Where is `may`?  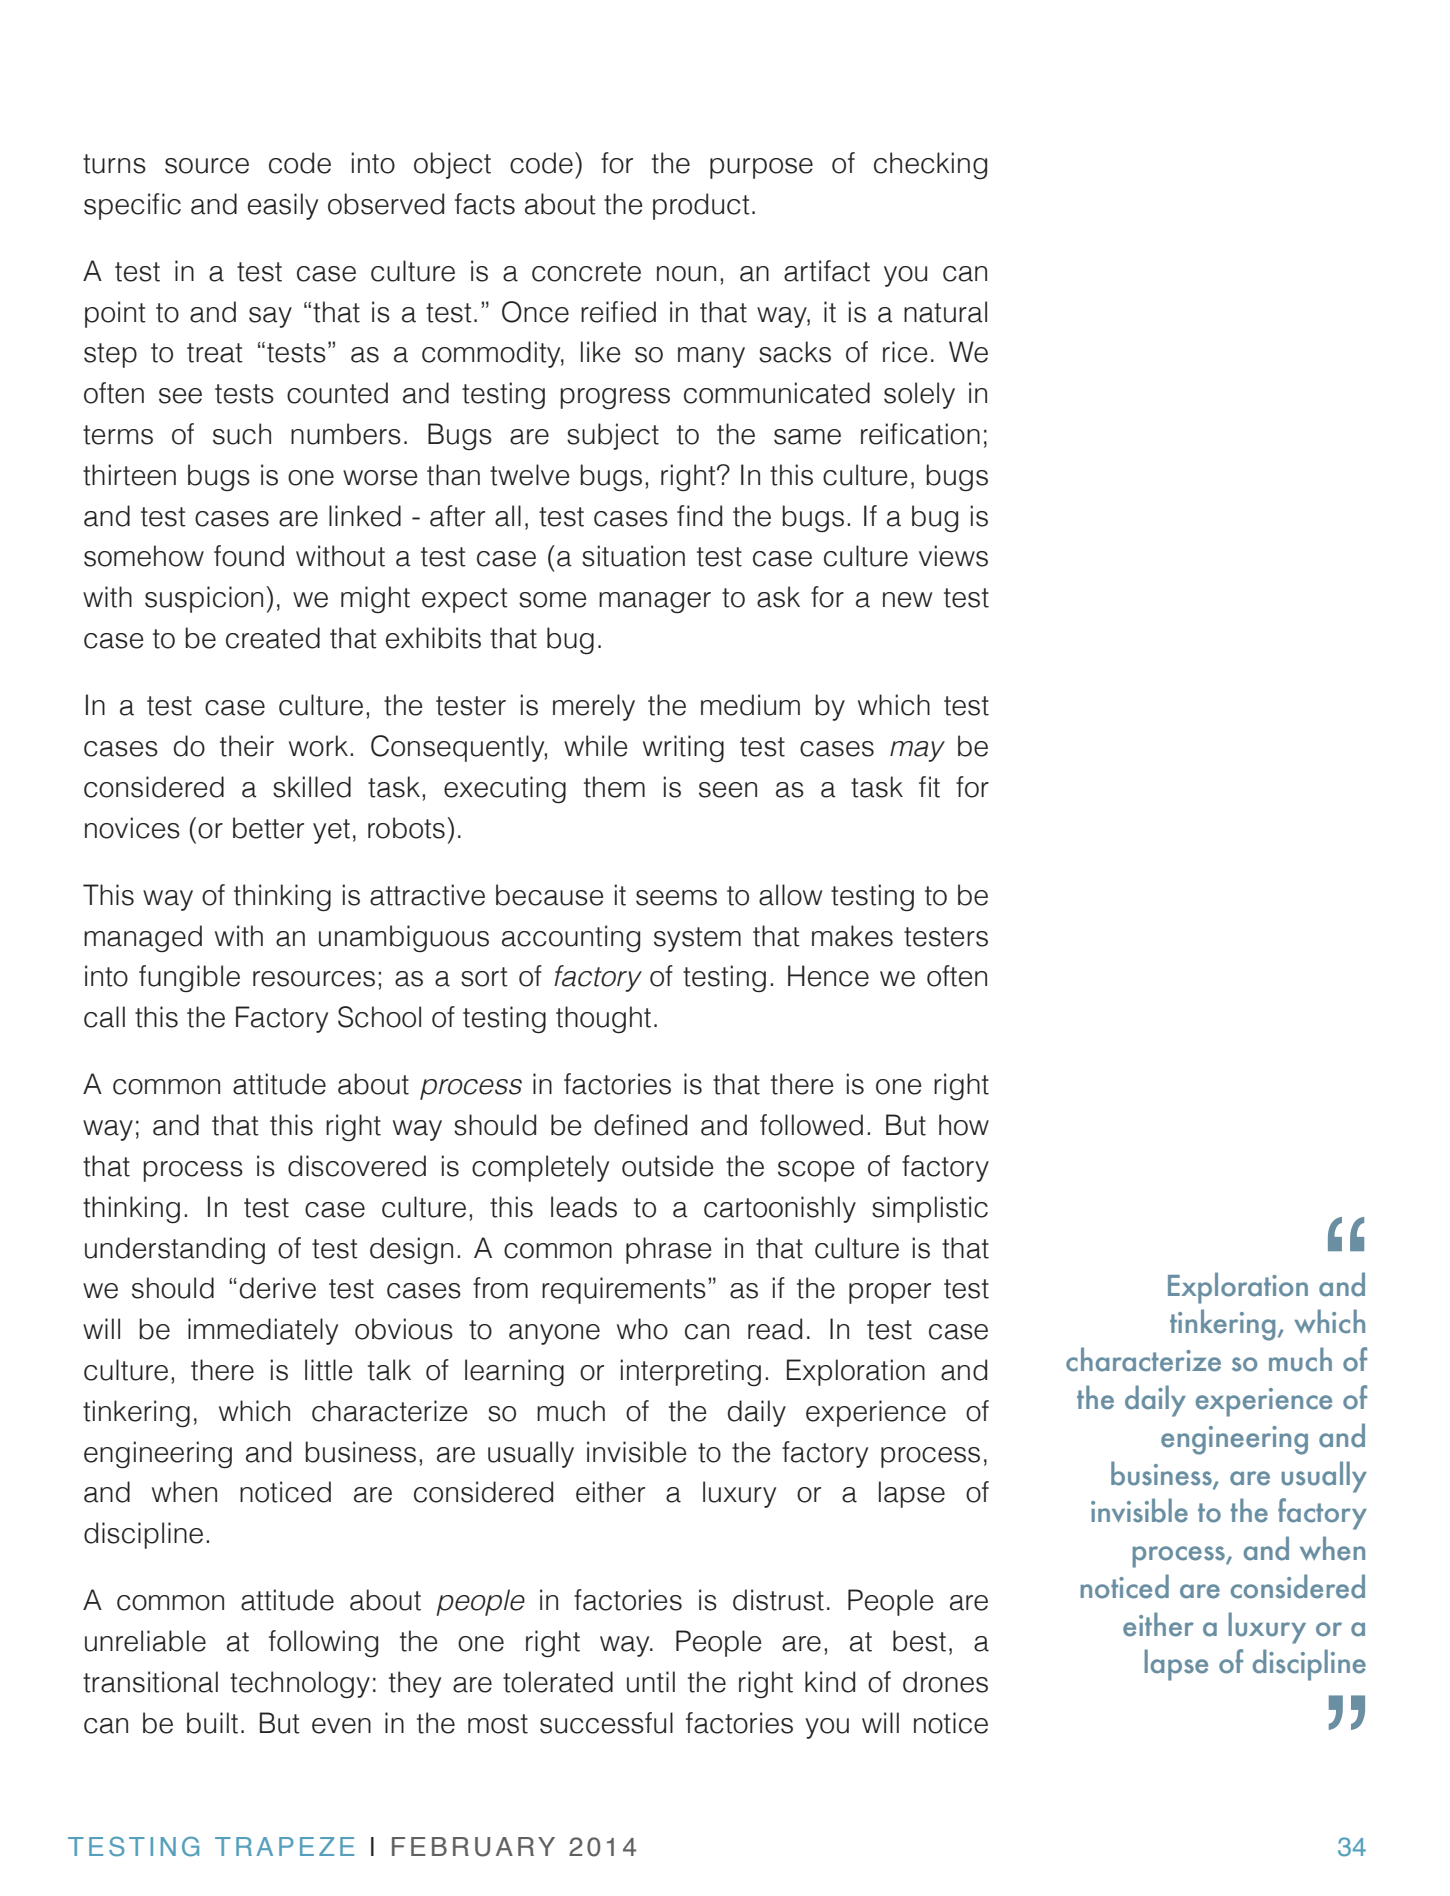 may is located at coordinates (917, 751).
